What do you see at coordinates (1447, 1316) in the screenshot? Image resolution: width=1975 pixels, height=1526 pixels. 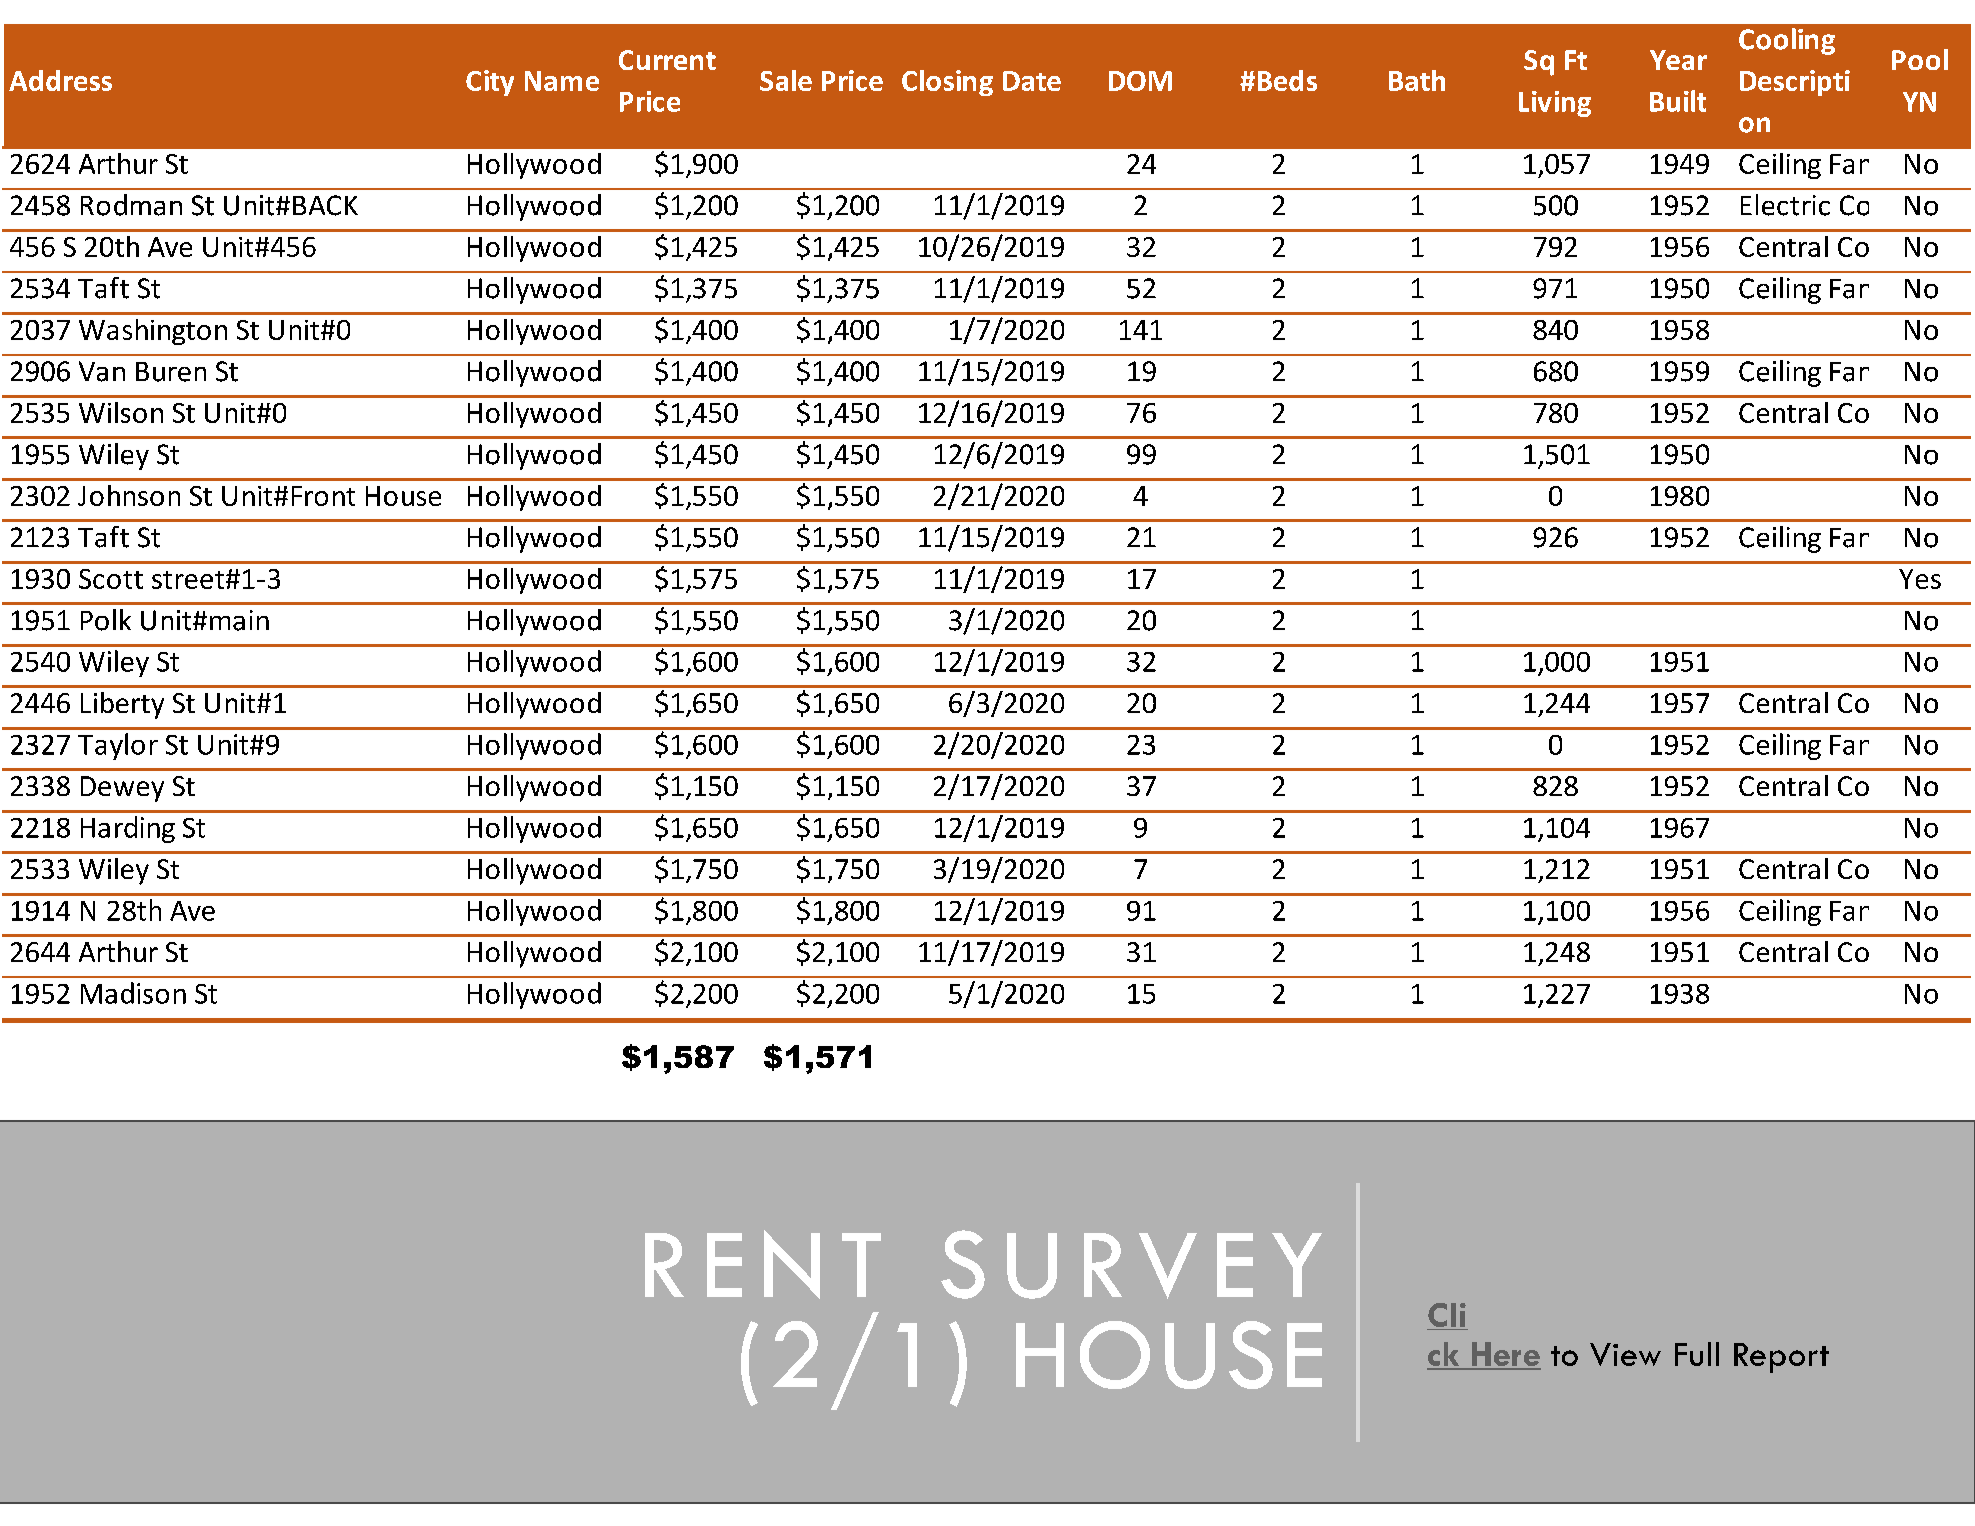 I see `Cli` at bounding box center [1447, 1316].
